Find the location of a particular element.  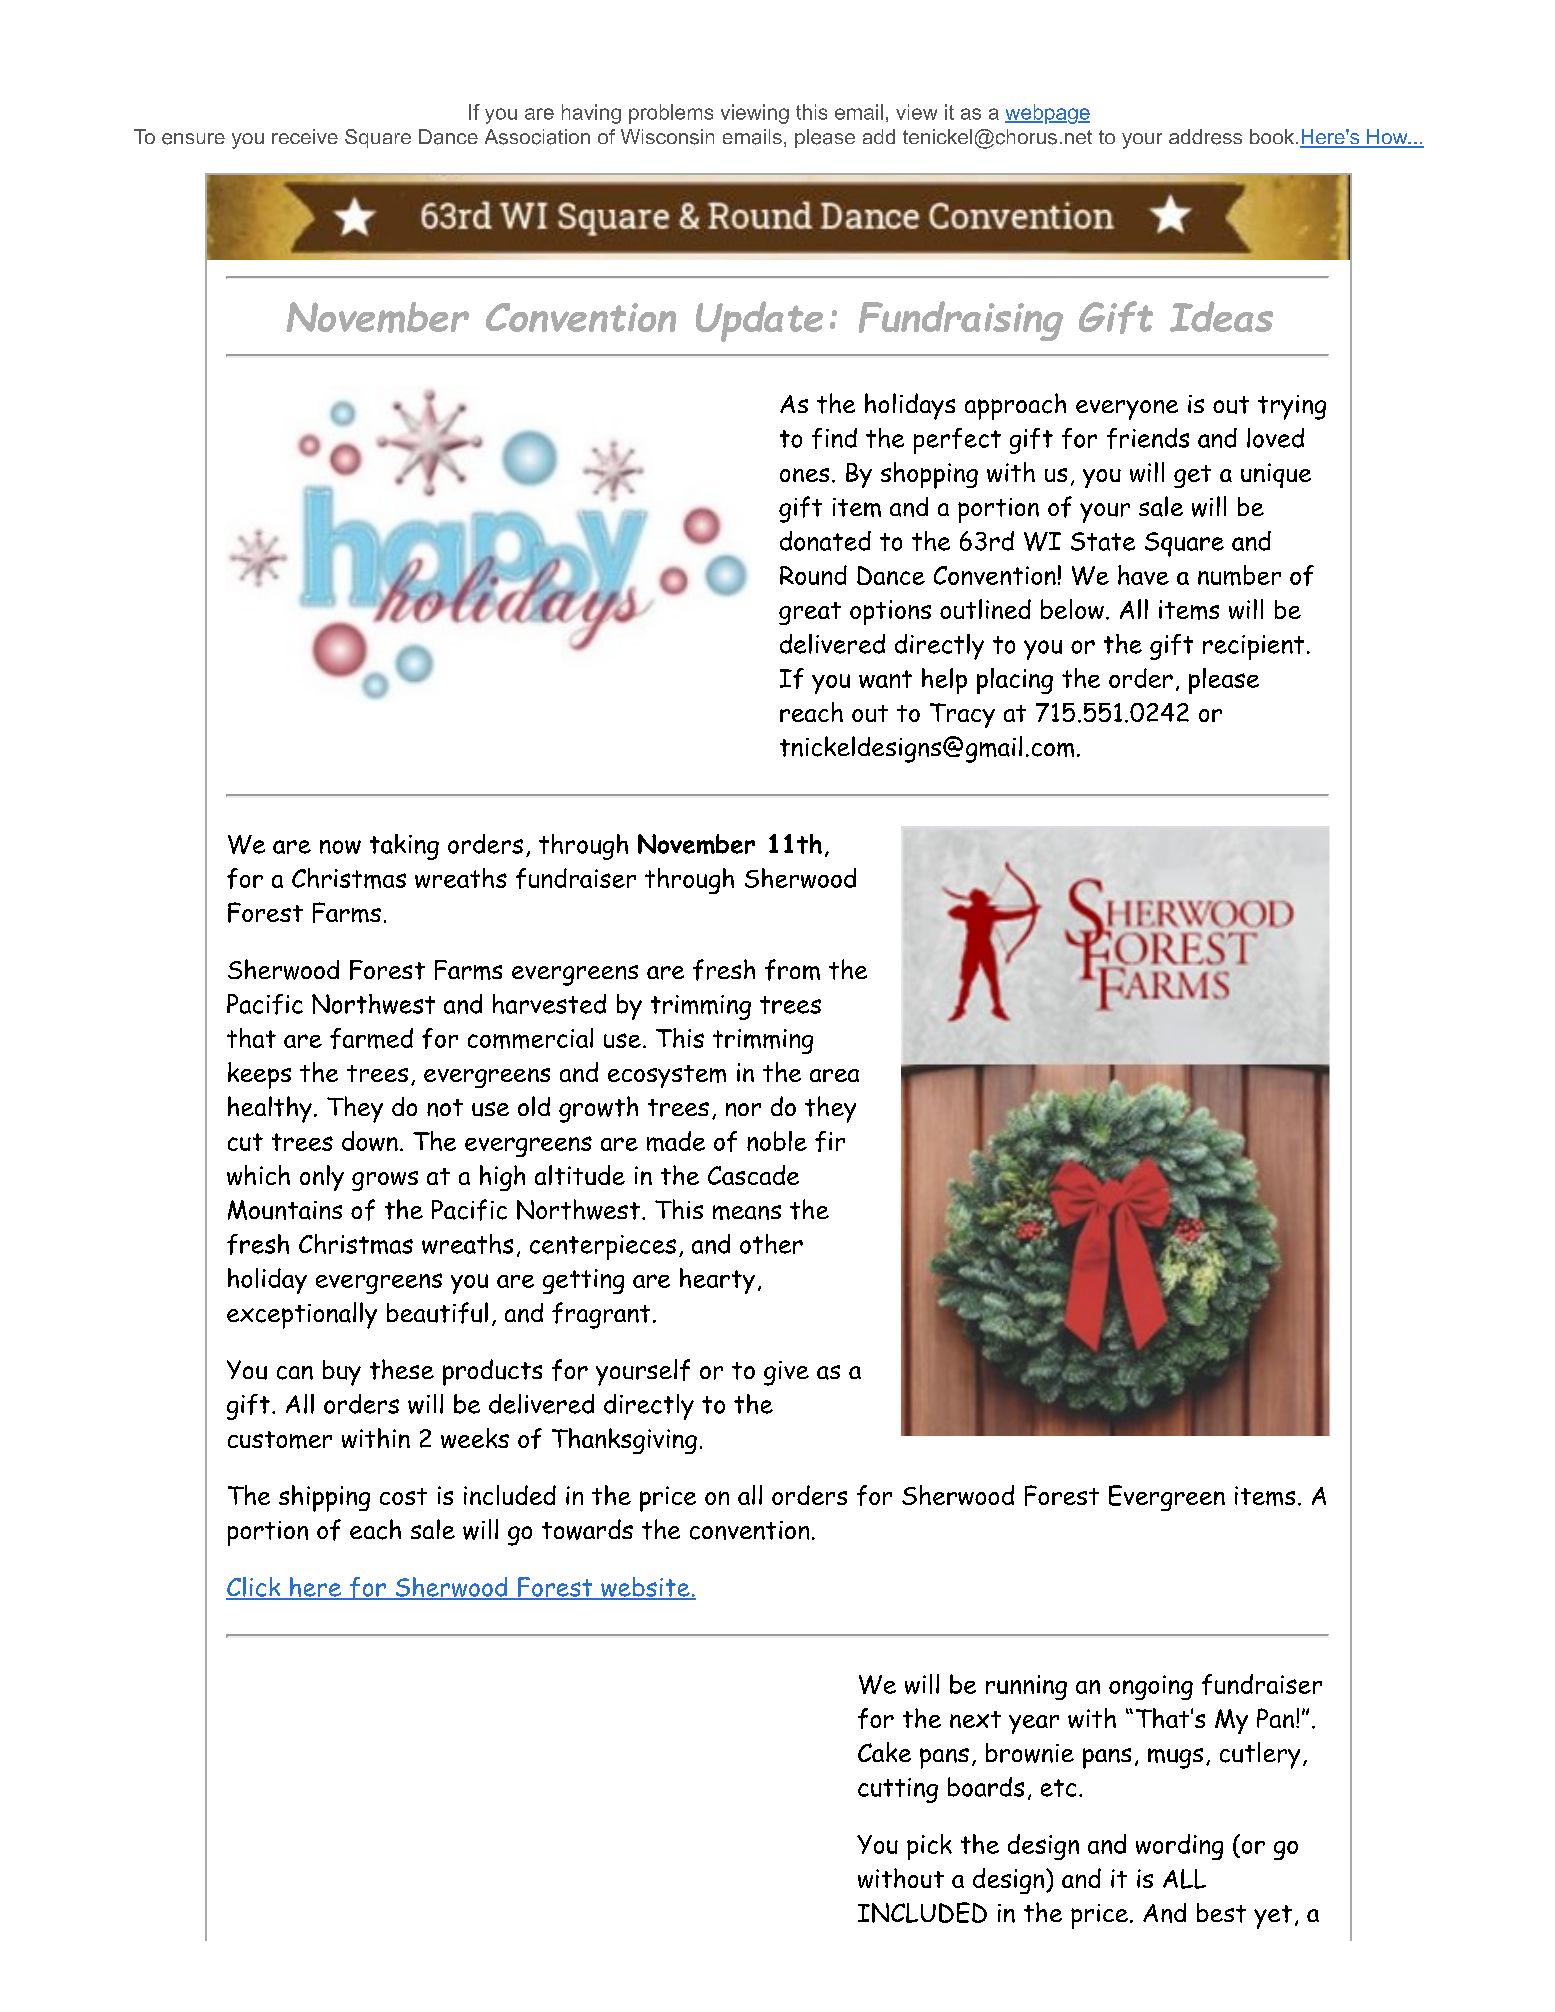

fir is located at coordinates (830, 1141).
